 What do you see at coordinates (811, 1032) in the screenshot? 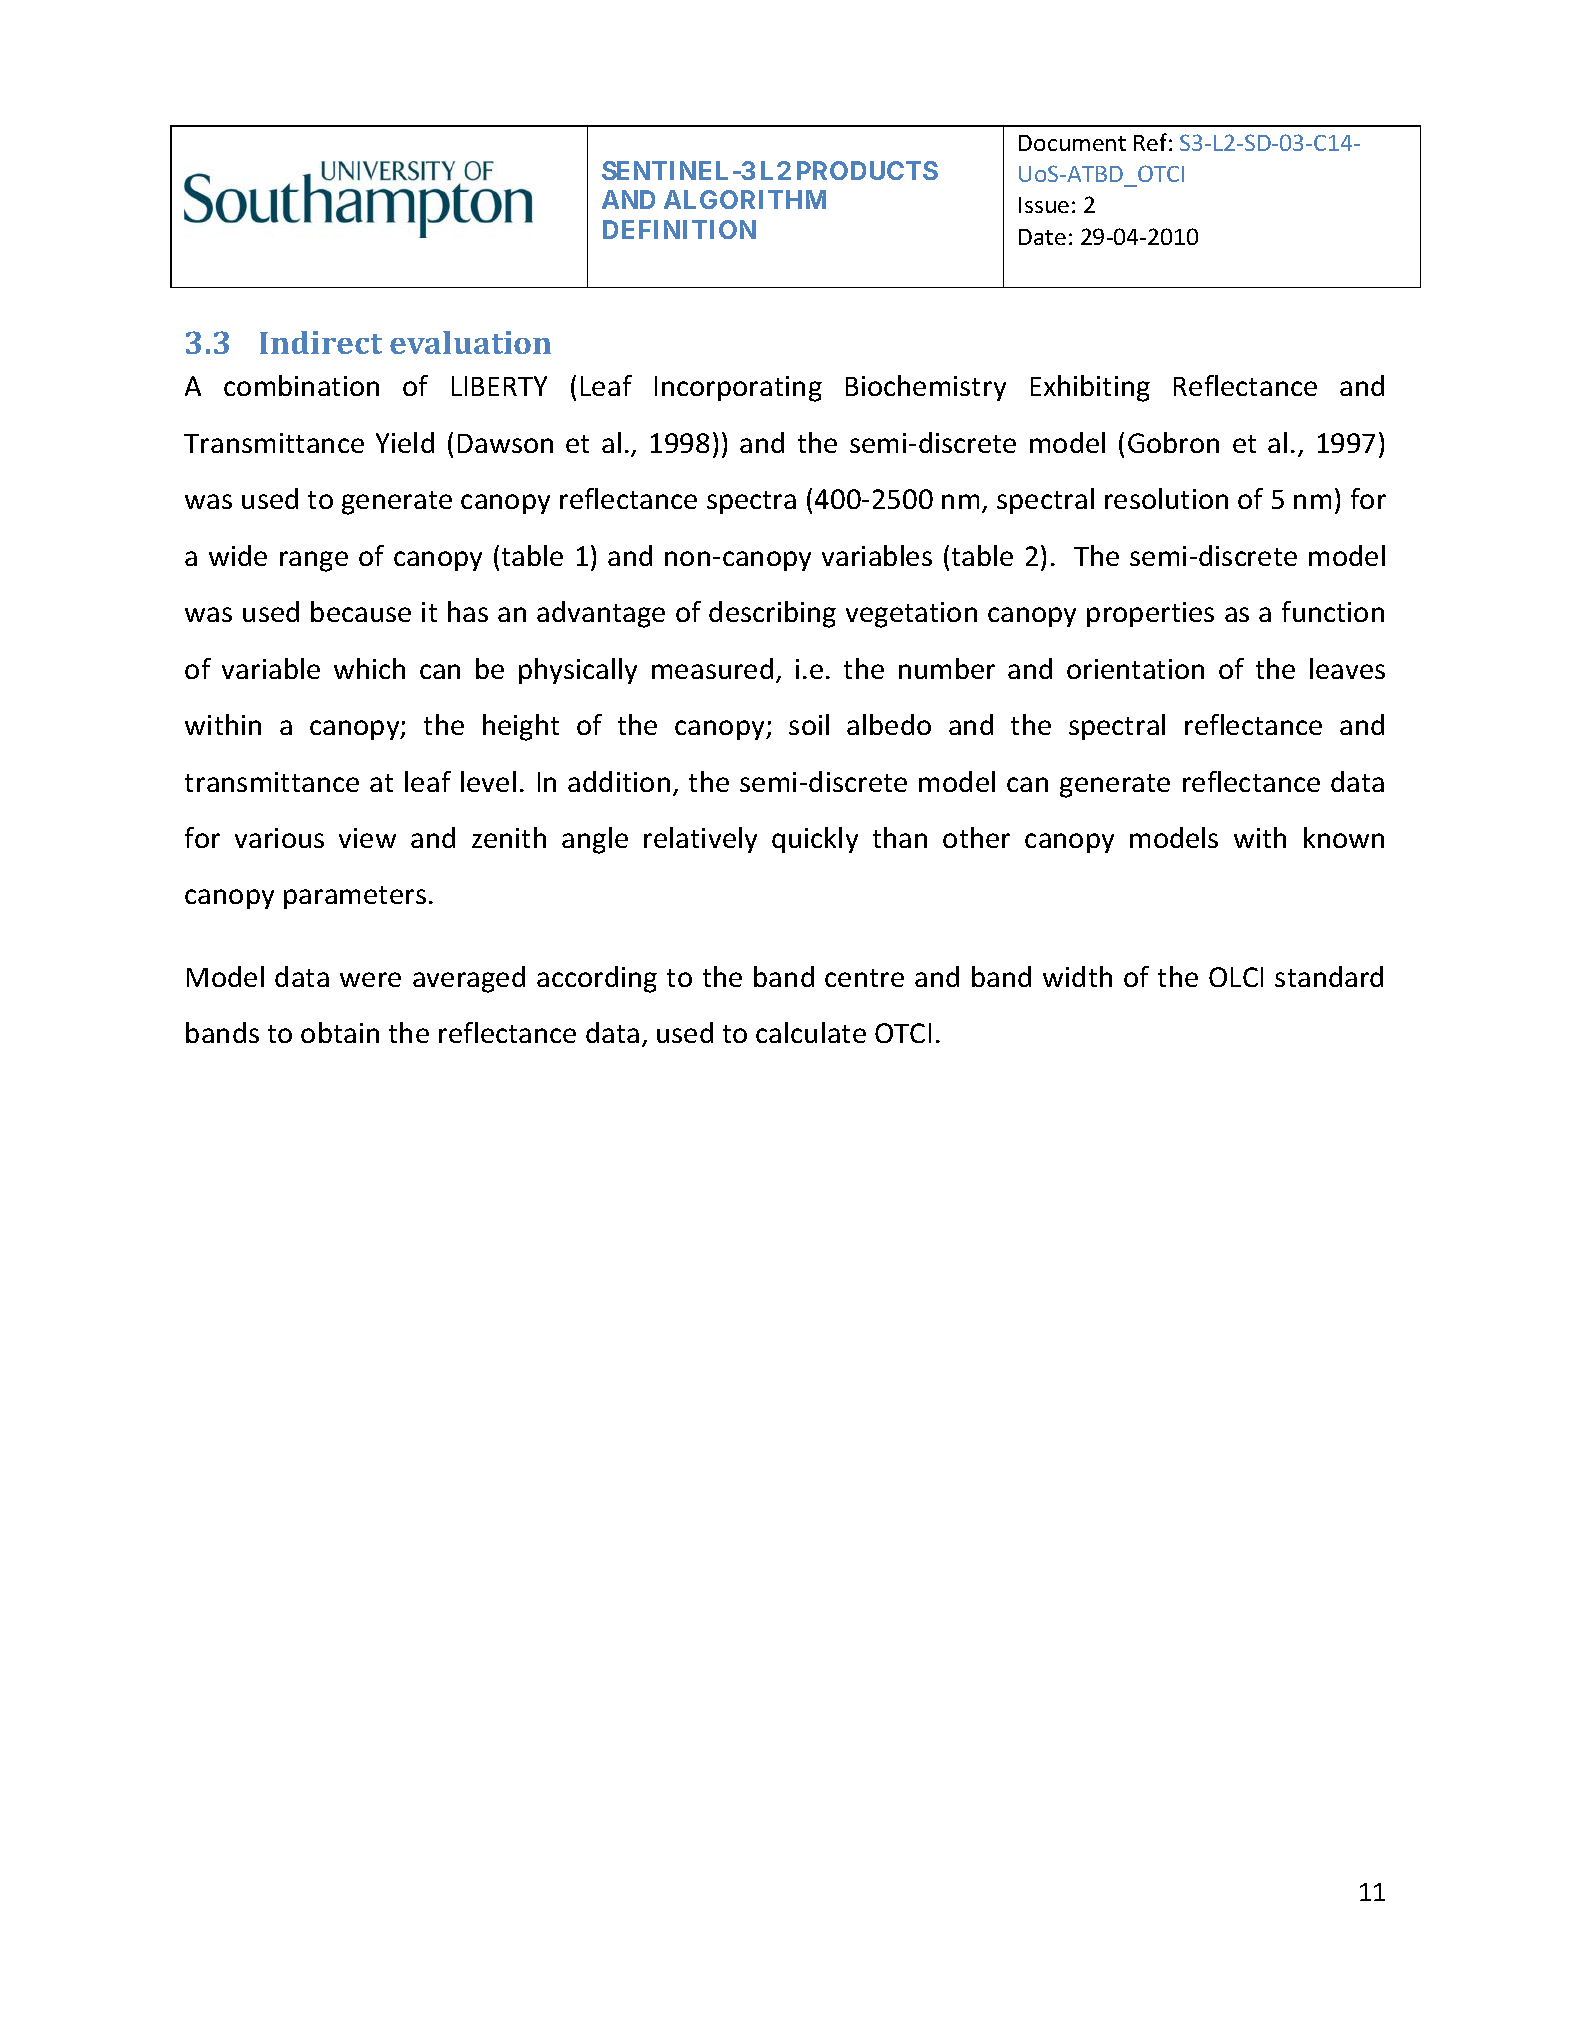
I see `calculate` at bounding box center [811, 1032].
